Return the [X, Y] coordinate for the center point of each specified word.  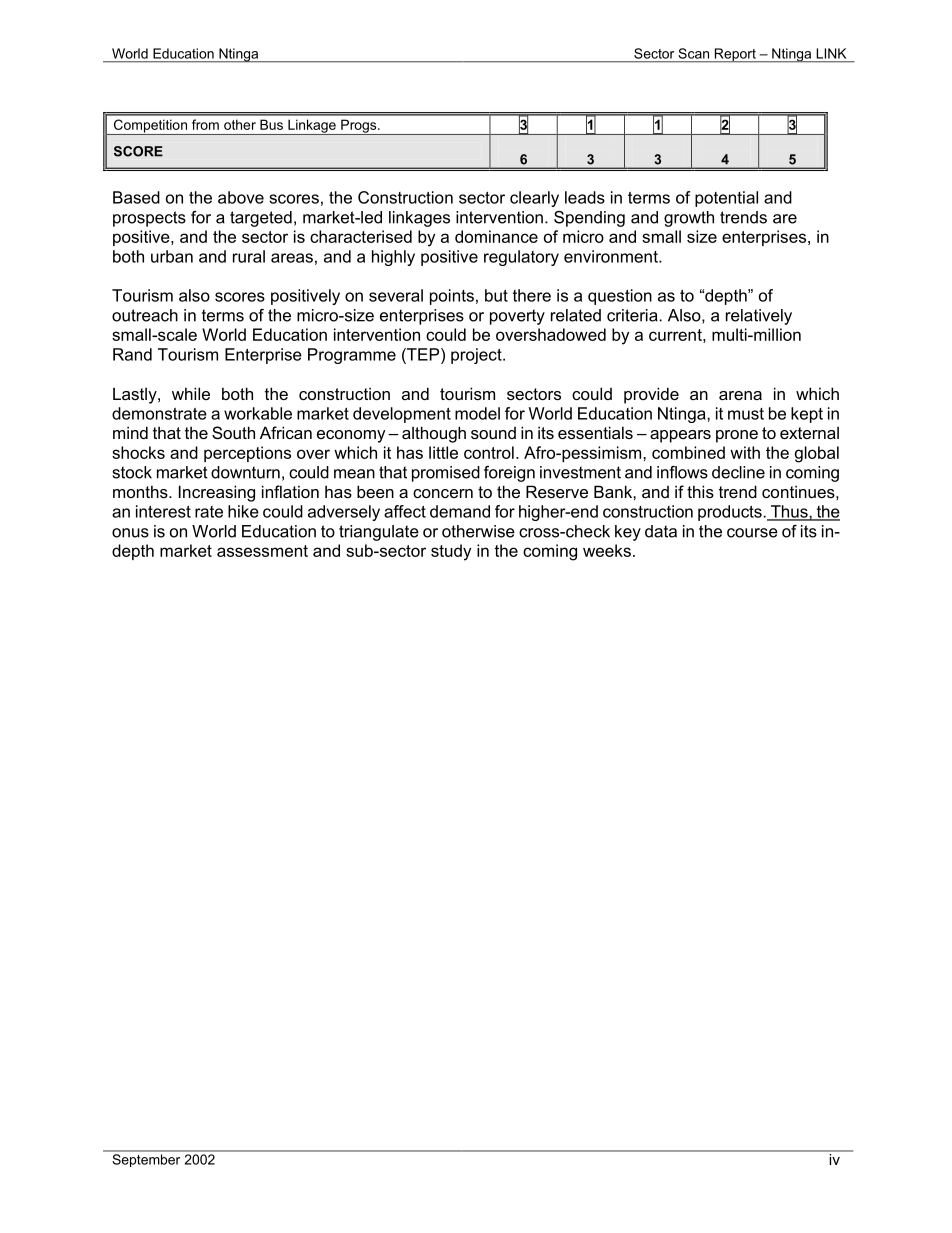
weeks [607, 550]
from [205, 124]
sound [493, 433]
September [146, 1160]
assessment [262, 551]
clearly [534, 199]
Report [735, 55]
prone [737, 436]
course [752, 533]
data [661, 531]
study [451, 552]
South [233, 432]
